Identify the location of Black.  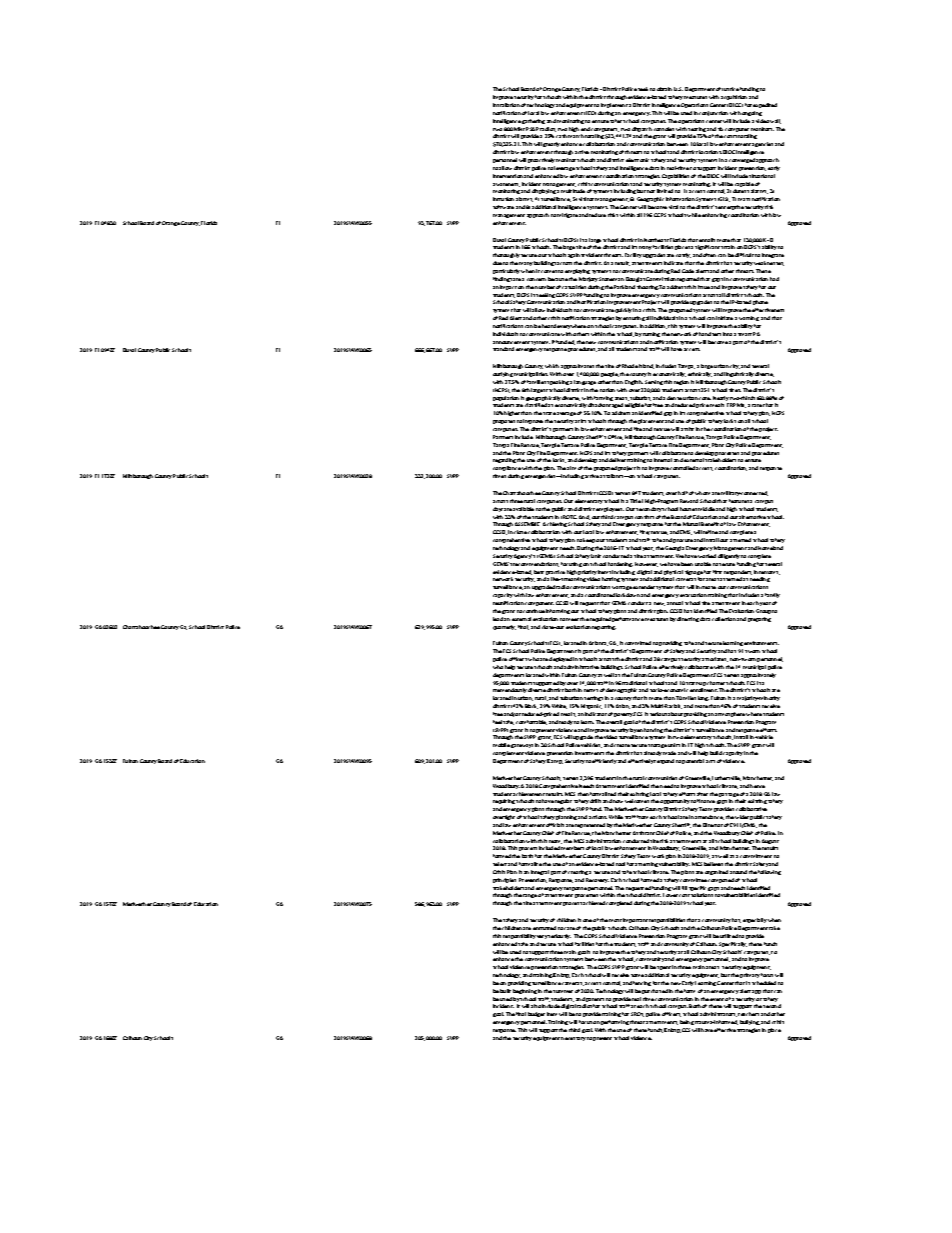
(531, 706).
